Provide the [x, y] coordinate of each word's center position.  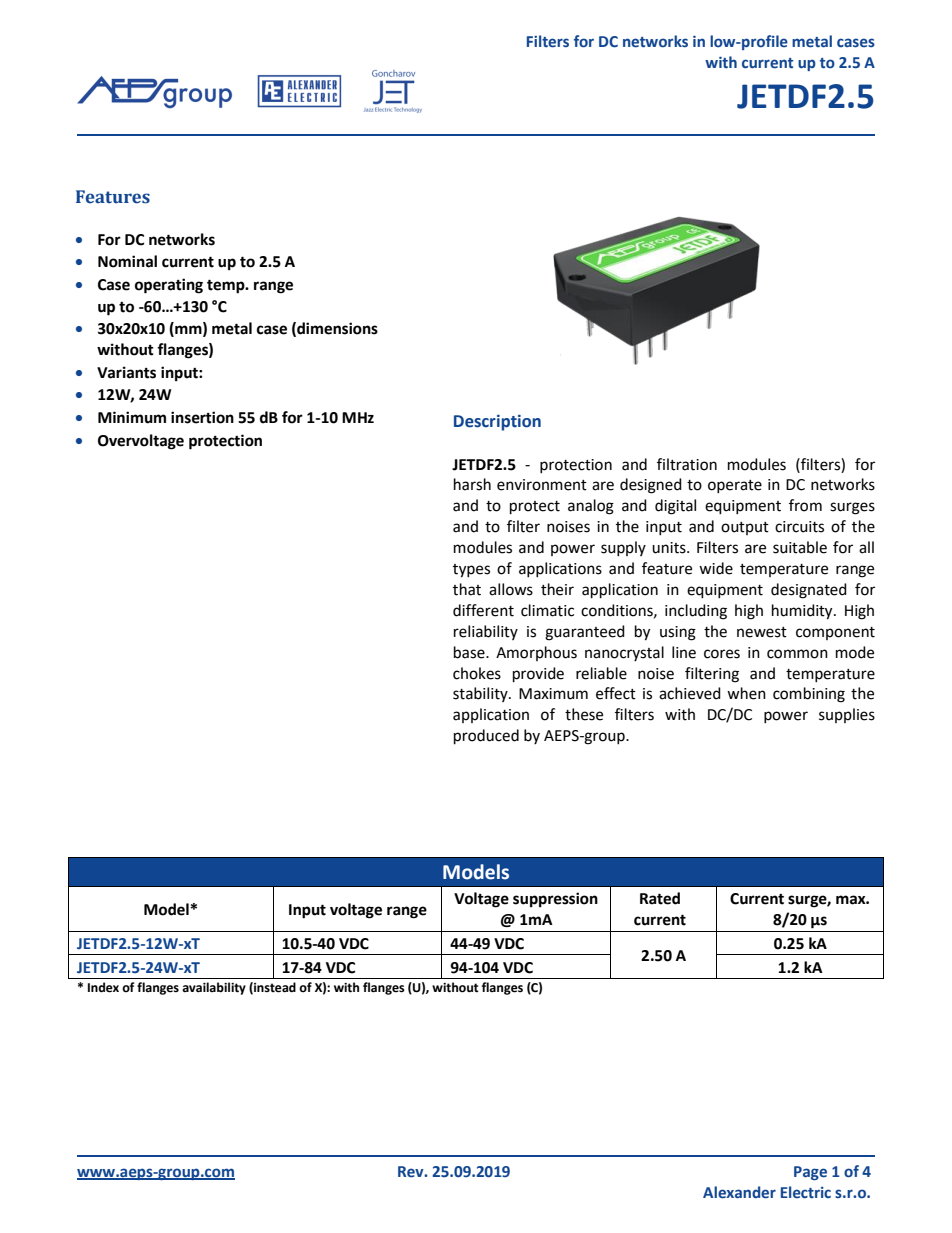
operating [169, 286]
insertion [202, 417]
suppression [555, 900]
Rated [660, 898]
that [467, 589]
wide [716, 568]
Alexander [739, 1192]
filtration [687, 464]
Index [103, 987]
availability [214, 988]
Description [497, 423]
